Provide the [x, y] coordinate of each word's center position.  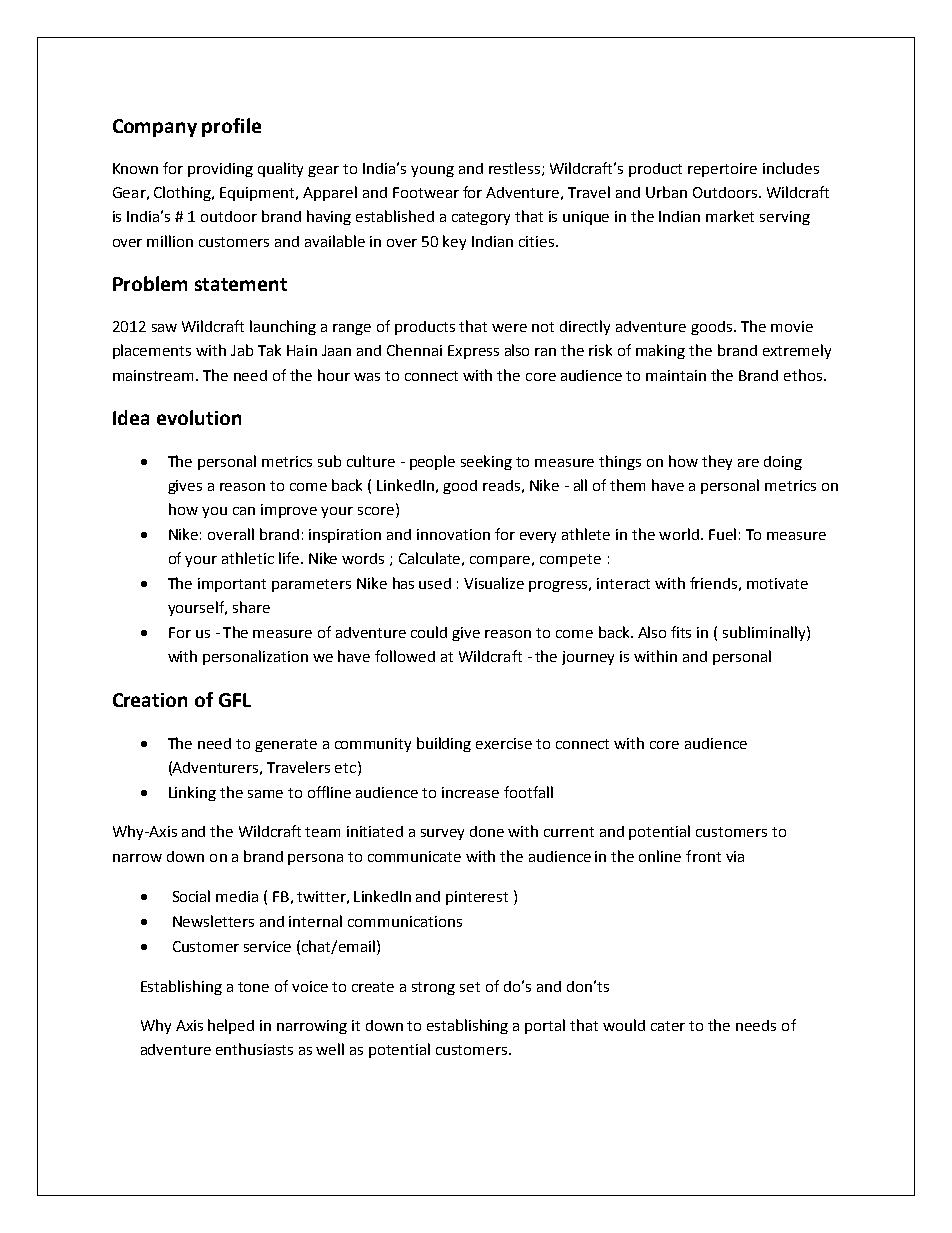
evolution [199, 417]
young [432, 171]
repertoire [722, 170]
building [444, 744]
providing [220, 170]
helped [231, 1026]
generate [286, 745]
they [717, 462]
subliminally [765, 633]
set [470, 987]
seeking [486, 462]
